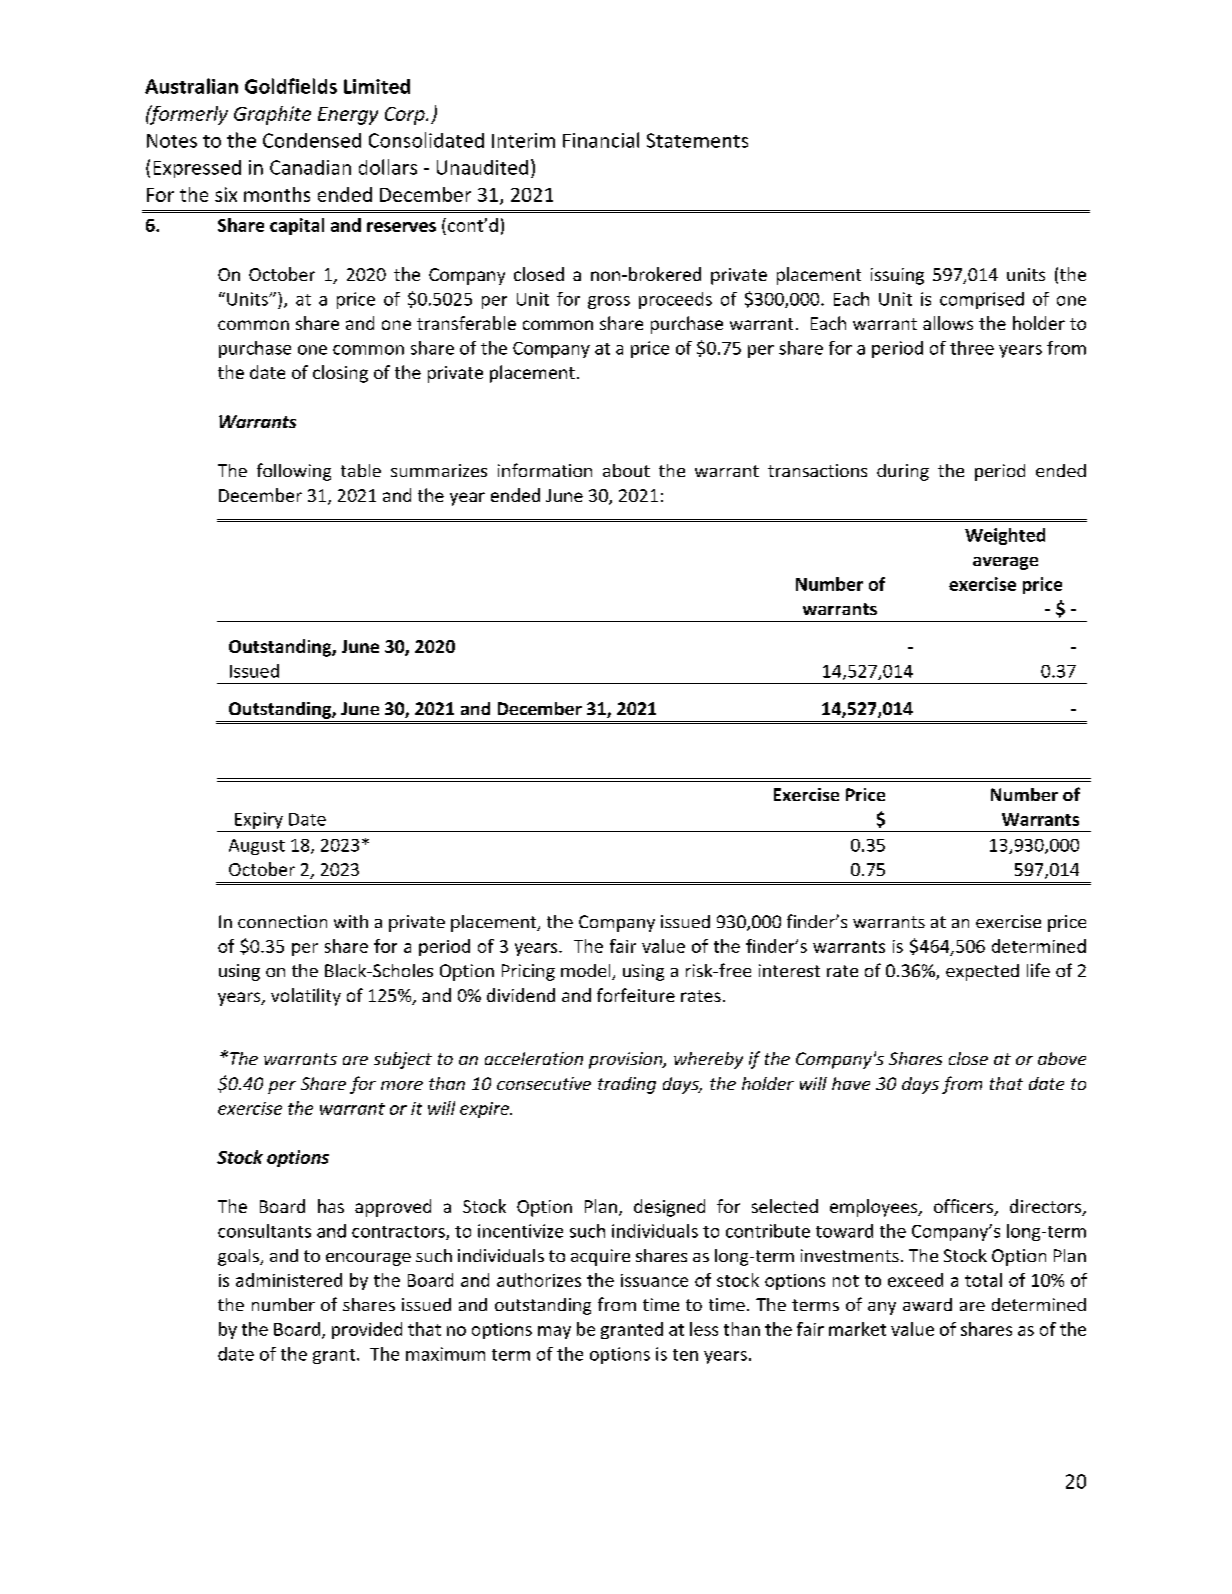  What do you see at coordinates (258, 822) in the screenshot?
I see `Expiry` at bounding box center [258, 822].
